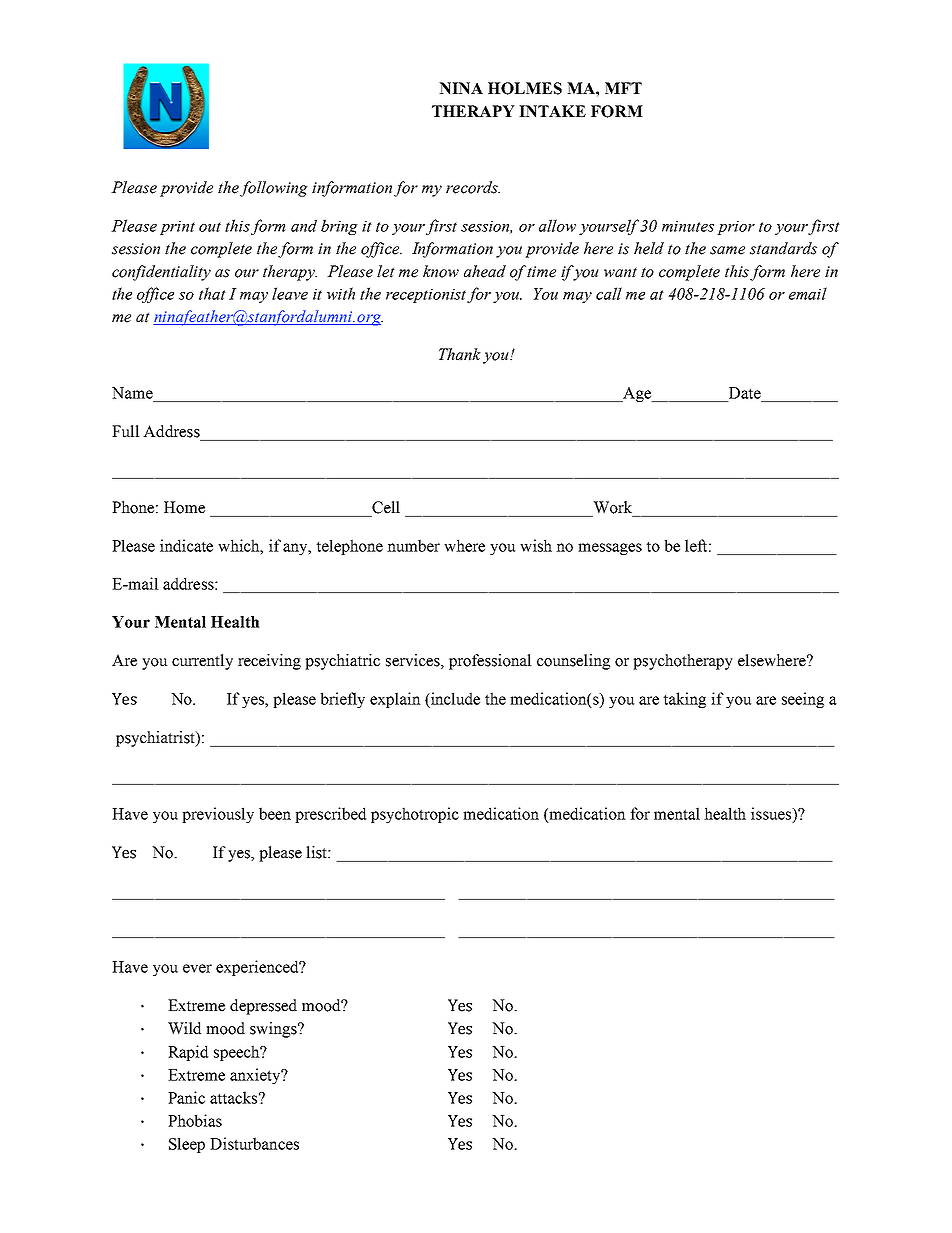  I want to click on psychotropic, so click(415, 815).
